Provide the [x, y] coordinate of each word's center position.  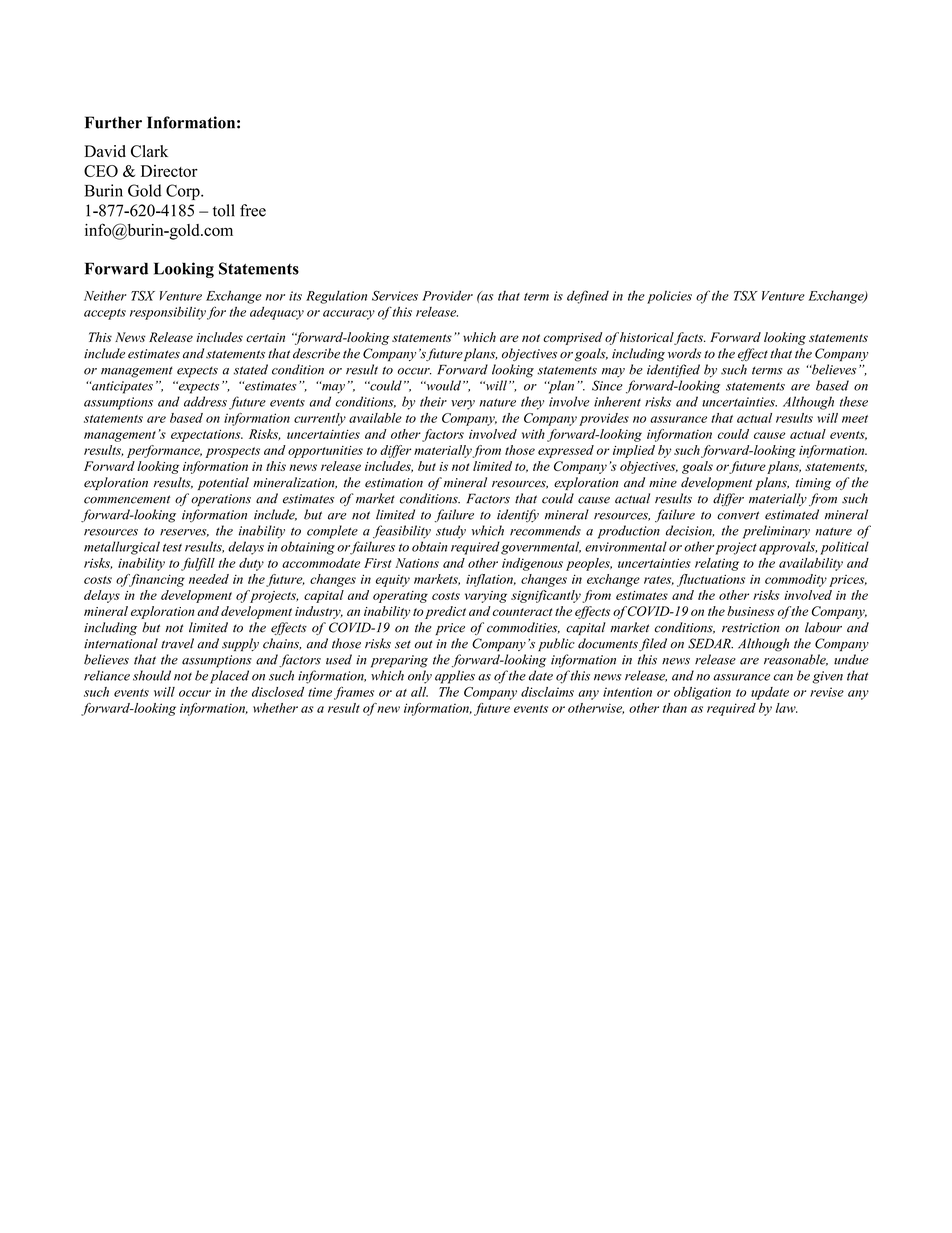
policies [669, 297]
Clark [149, 151]
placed [229, 677]
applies [455, 677]
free [253, 210]
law [787, 708]
